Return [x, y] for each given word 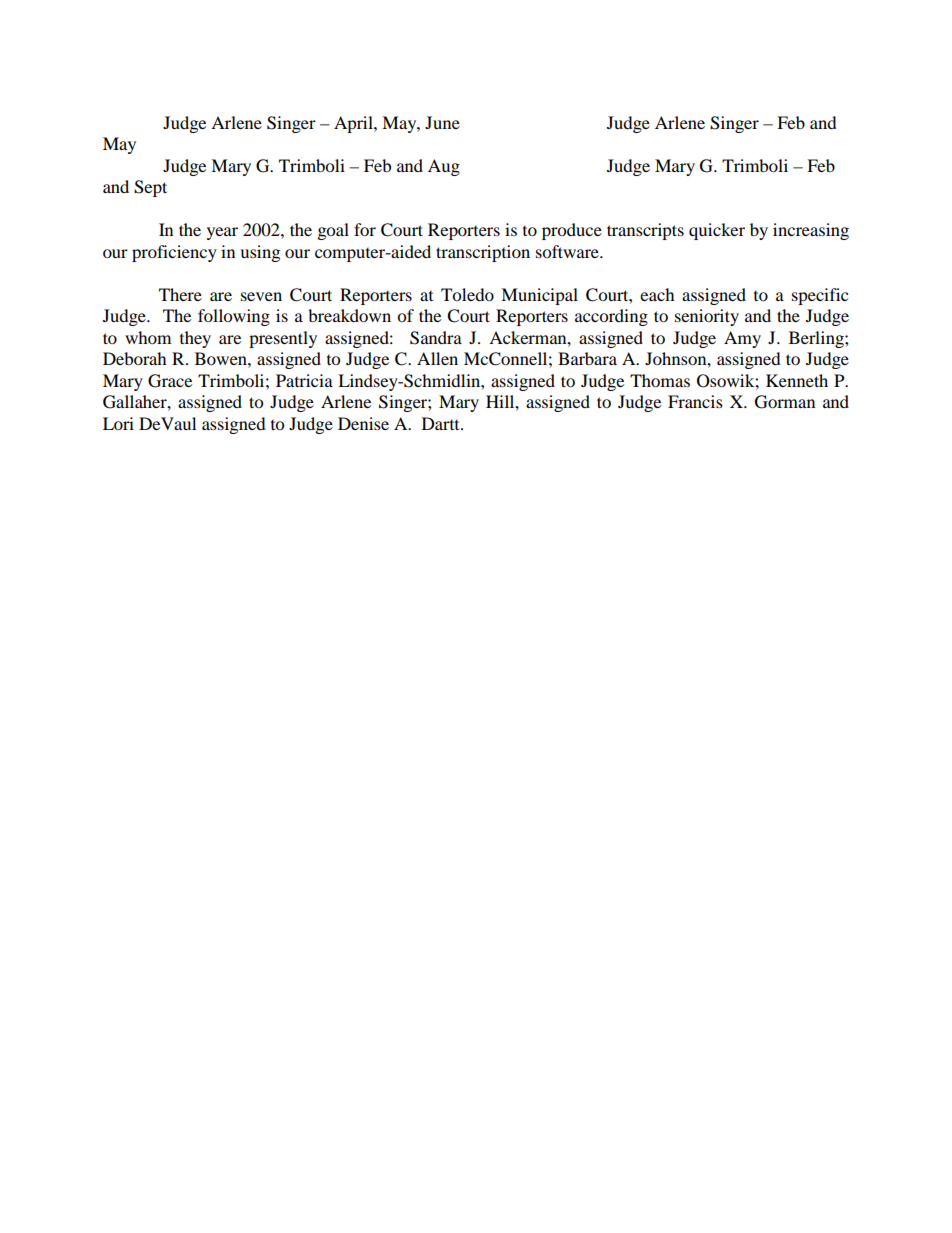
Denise [363, 423]
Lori [118, 423]
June [442, 122]
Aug [444, 167]
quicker [717, 231]
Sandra [436, 338]
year [222, 233]
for [365, 229]
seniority [707, 317]
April [354, 124]
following [234, 317]
